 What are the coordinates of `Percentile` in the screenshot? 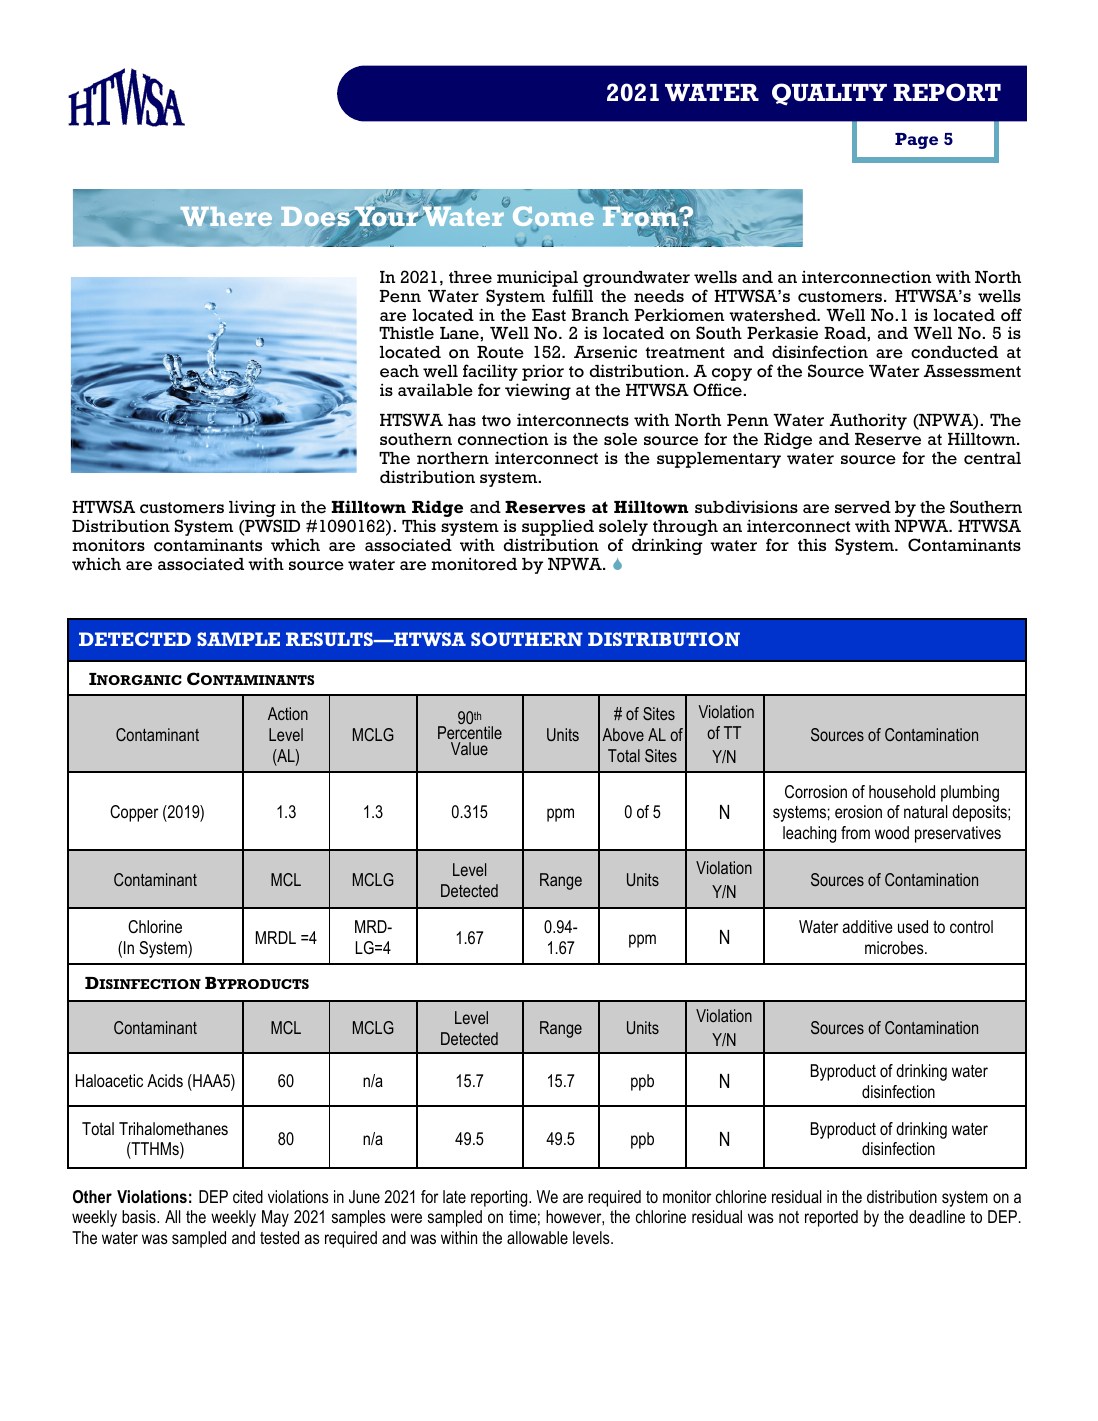 It's located at (470, 734).
